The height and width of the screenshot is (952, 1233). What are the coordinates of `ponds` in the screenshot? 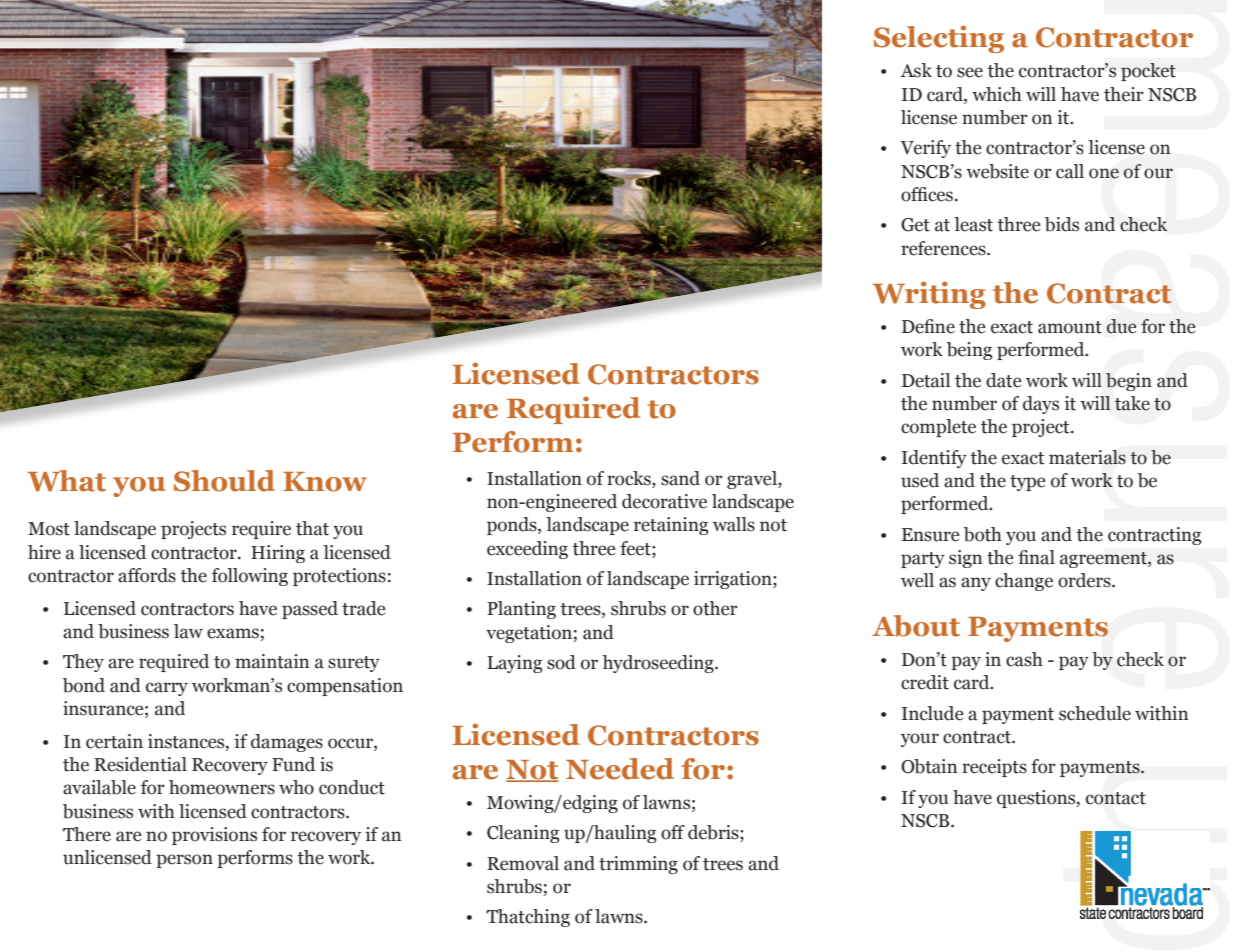 It's located at (513, 526).
